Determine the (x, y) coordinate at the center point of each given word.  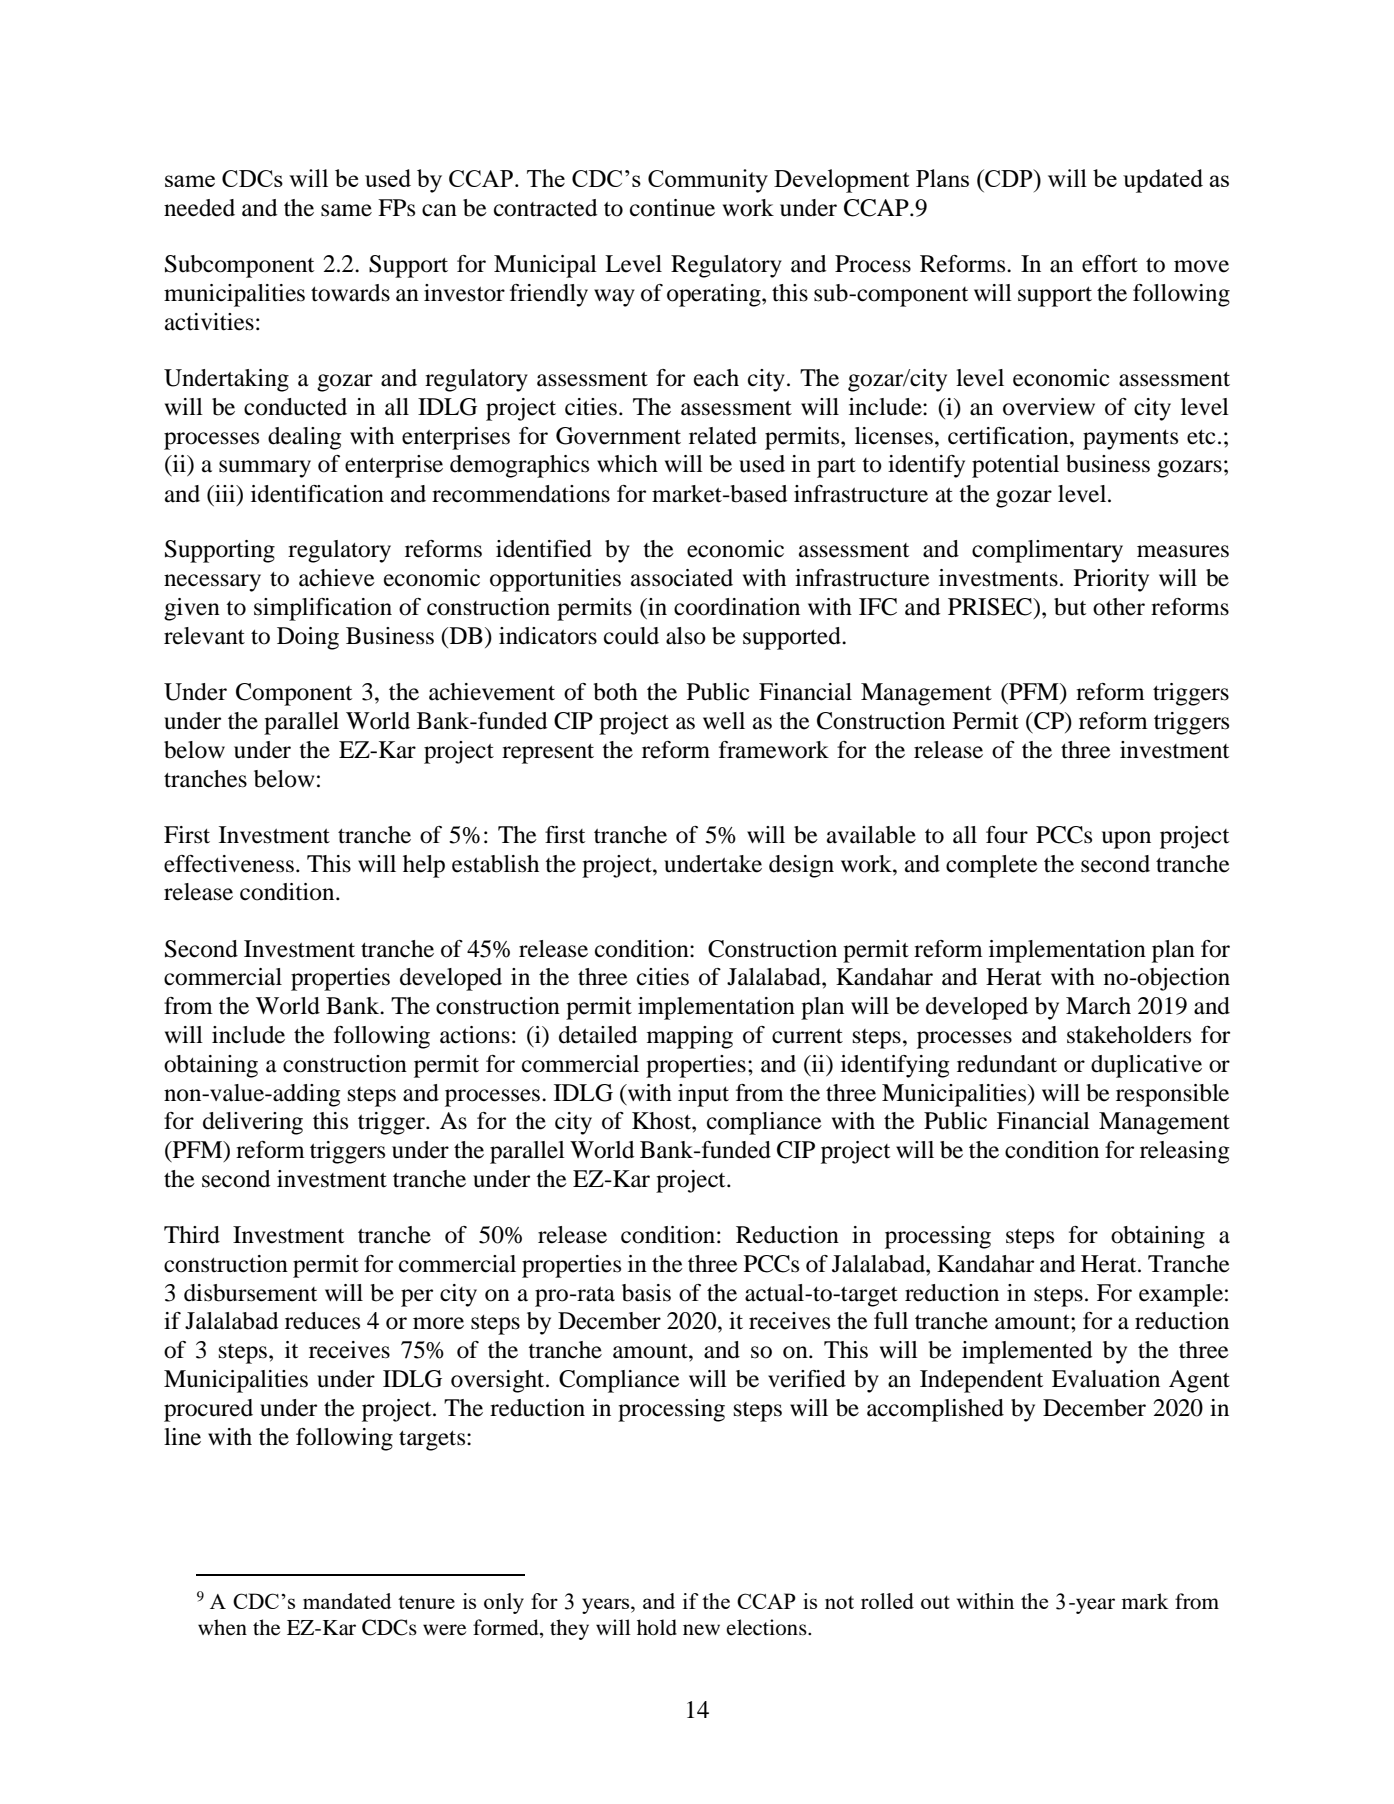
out (935, 1602)
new (701, 1630)
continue (672, 208)
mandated (347, 1601)
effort (1110, 264)
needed (199, 208)
